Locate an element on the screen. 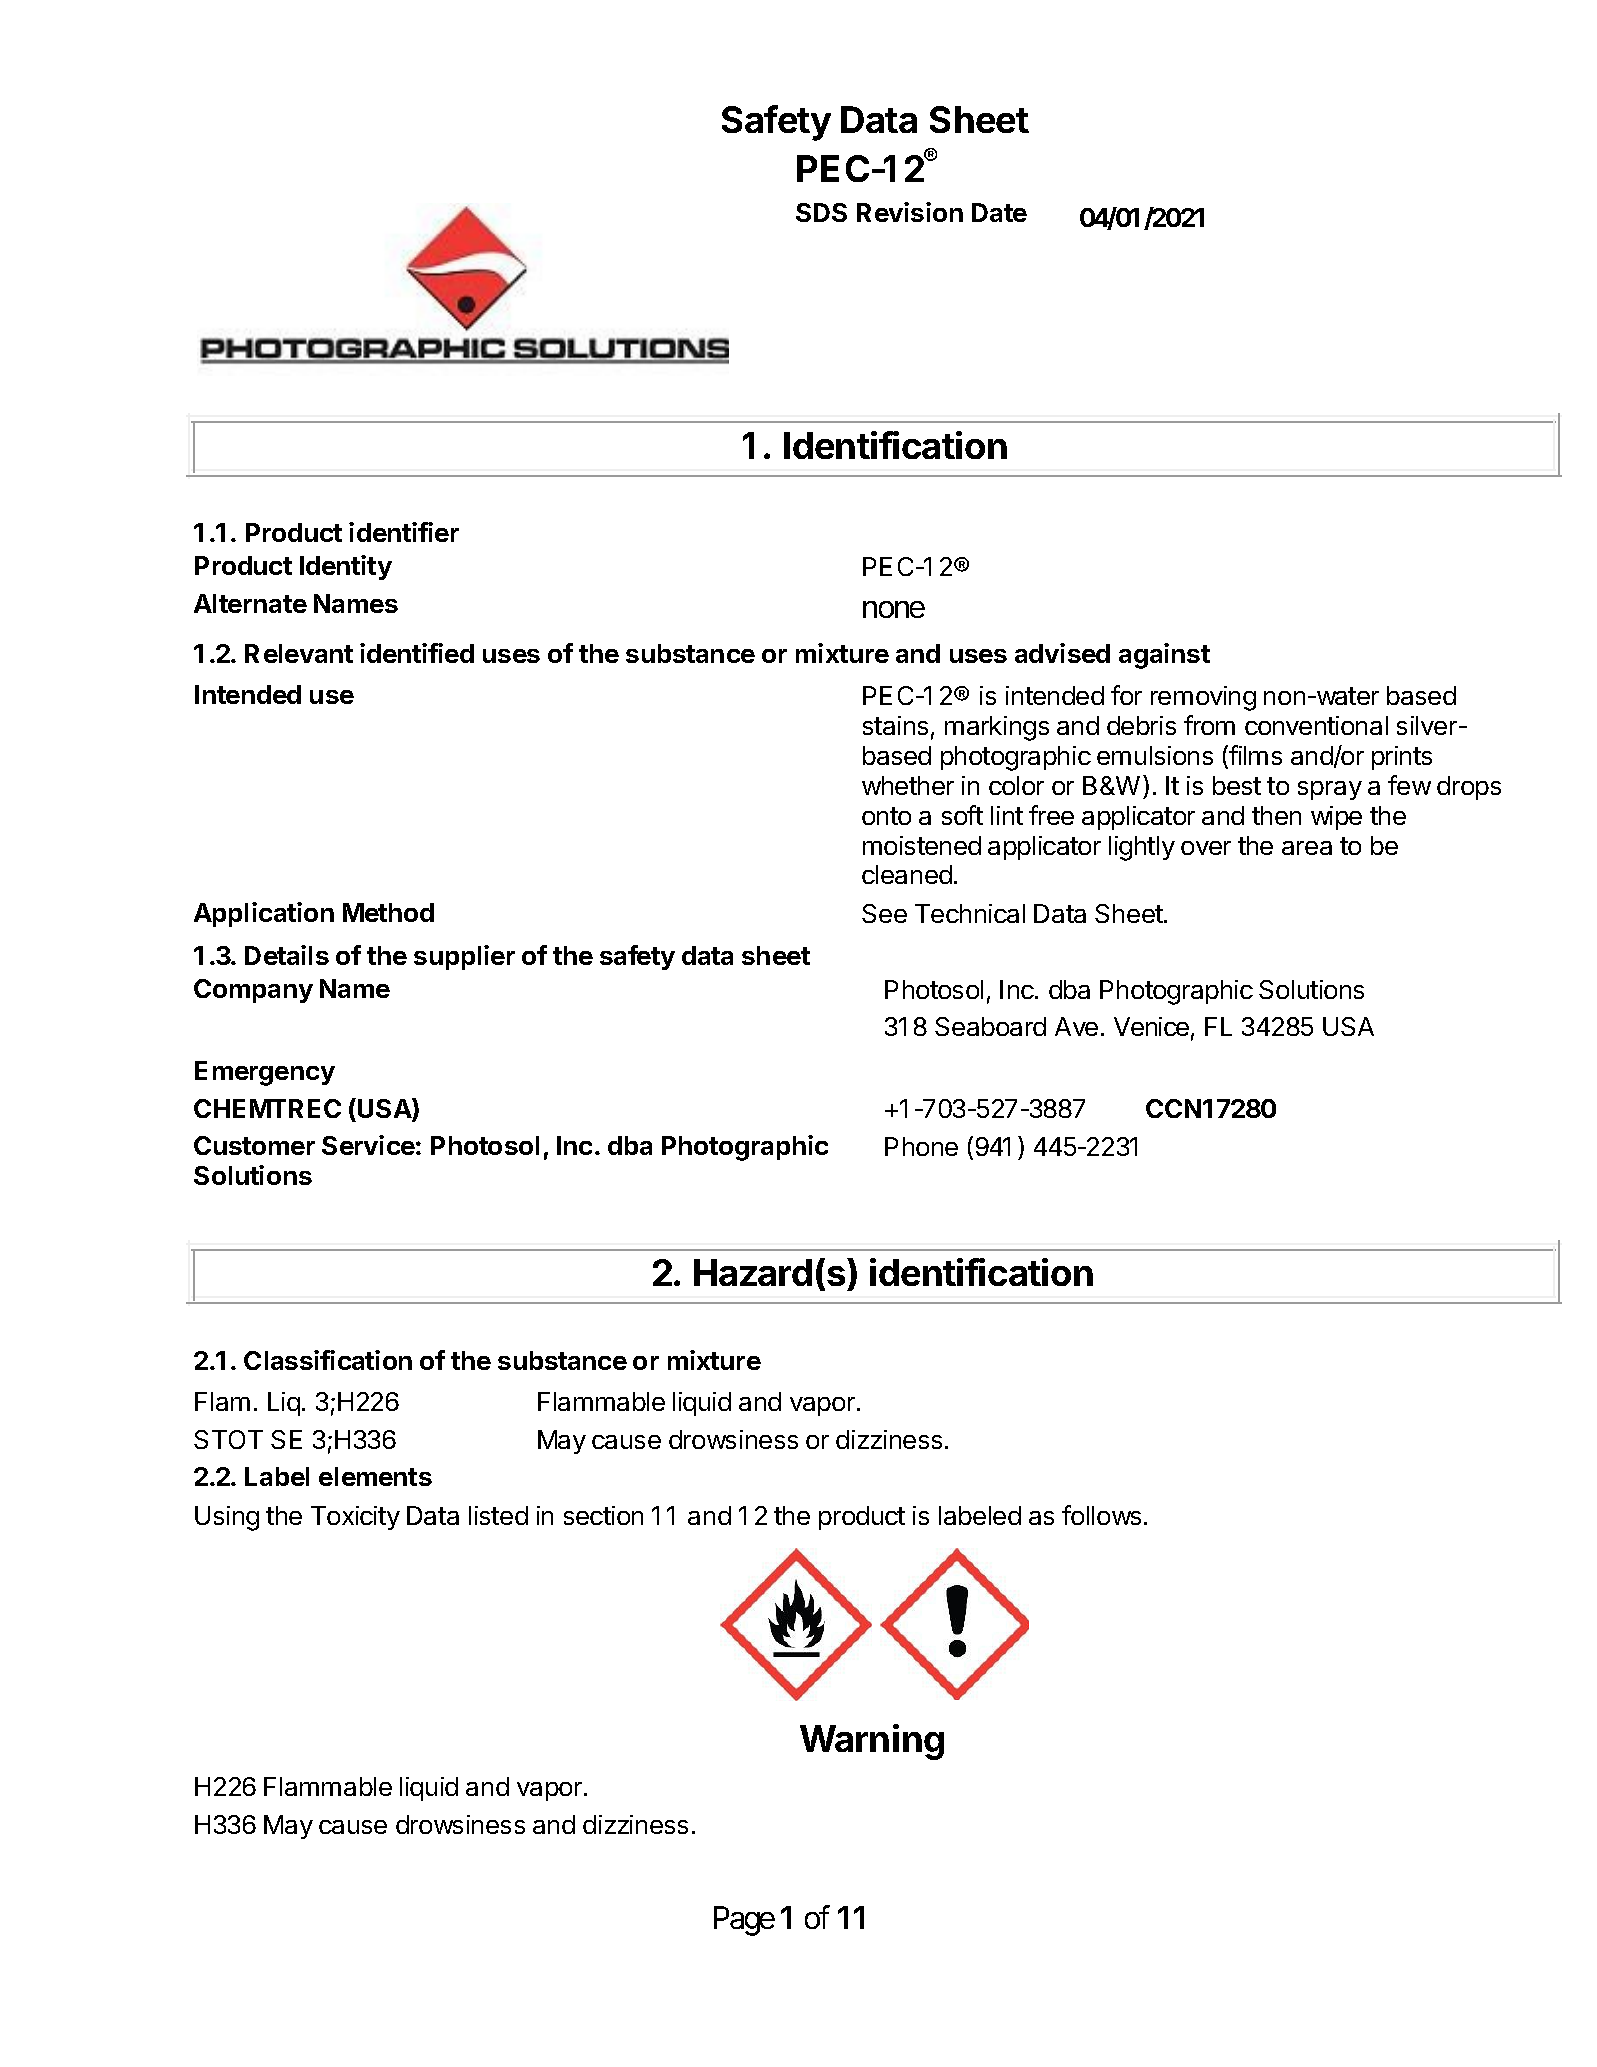  stains is located at coordinates (895, 725).
